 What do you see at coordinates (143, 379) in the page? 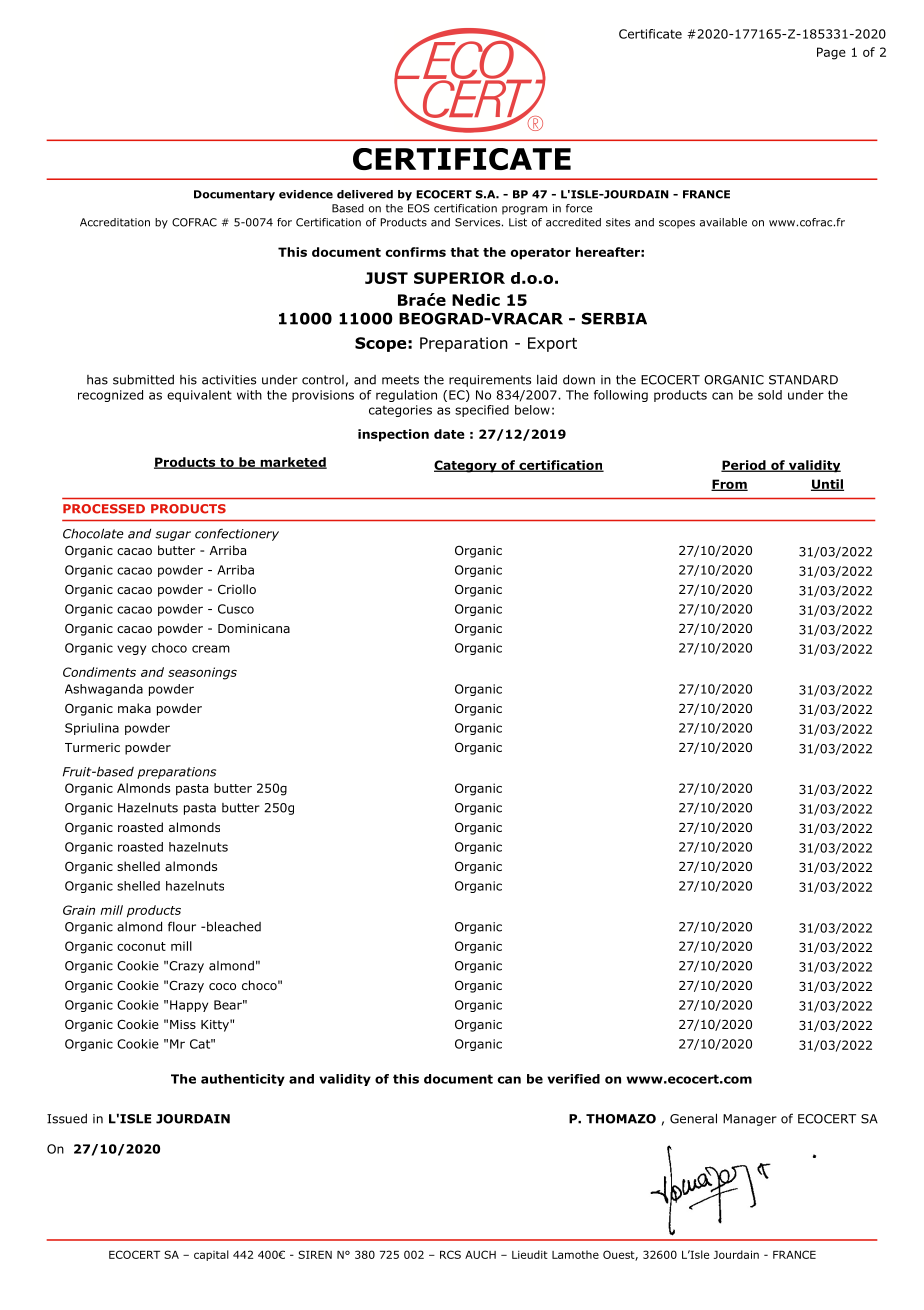
I see `submitted` at bounding box center [143, 379].
